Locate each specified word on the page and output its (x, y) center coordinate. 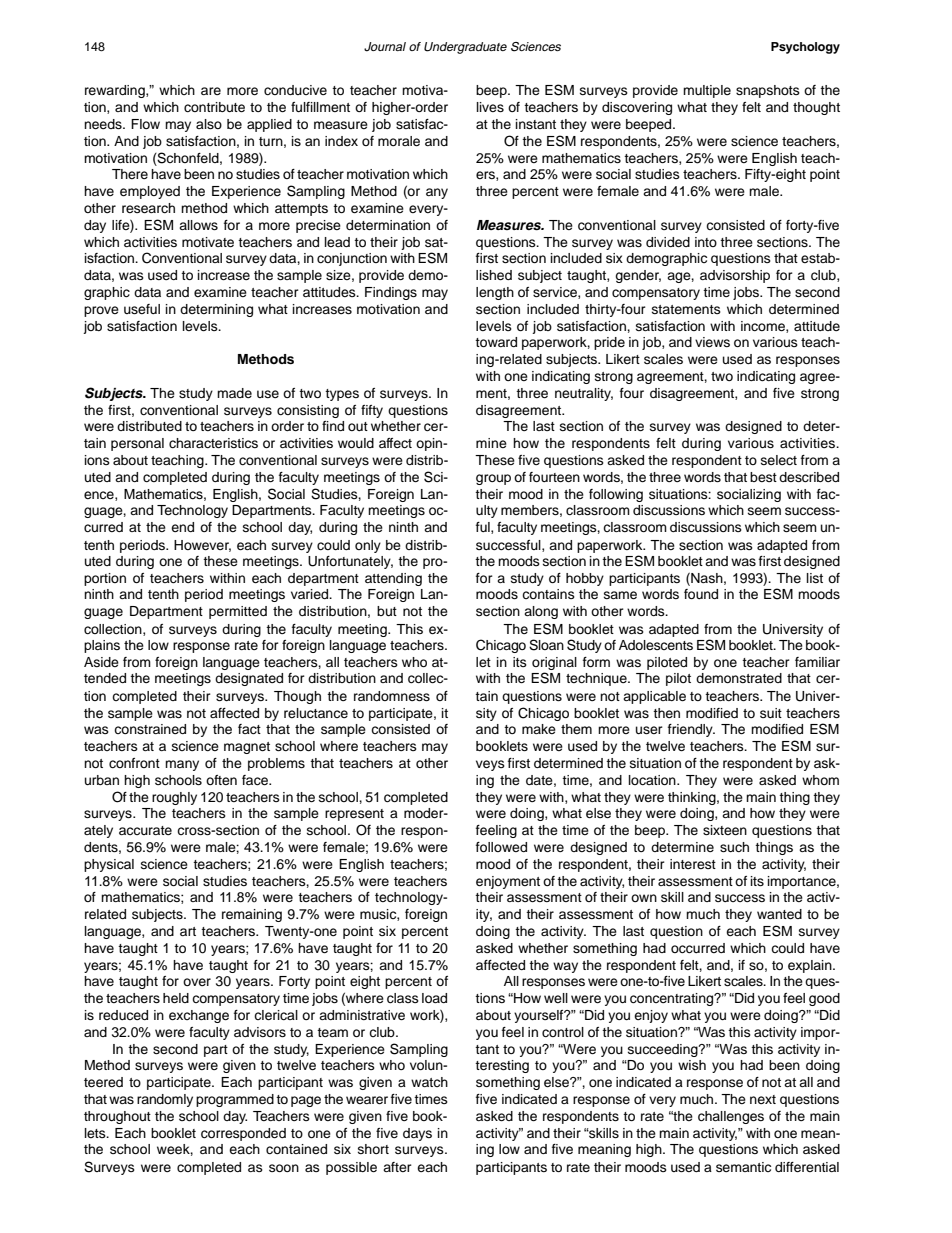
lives (490, 107)
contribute (214, 107)
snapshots (768, 91)
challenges (731, 1117)
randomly (165, 1100)
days (417, 1134)
